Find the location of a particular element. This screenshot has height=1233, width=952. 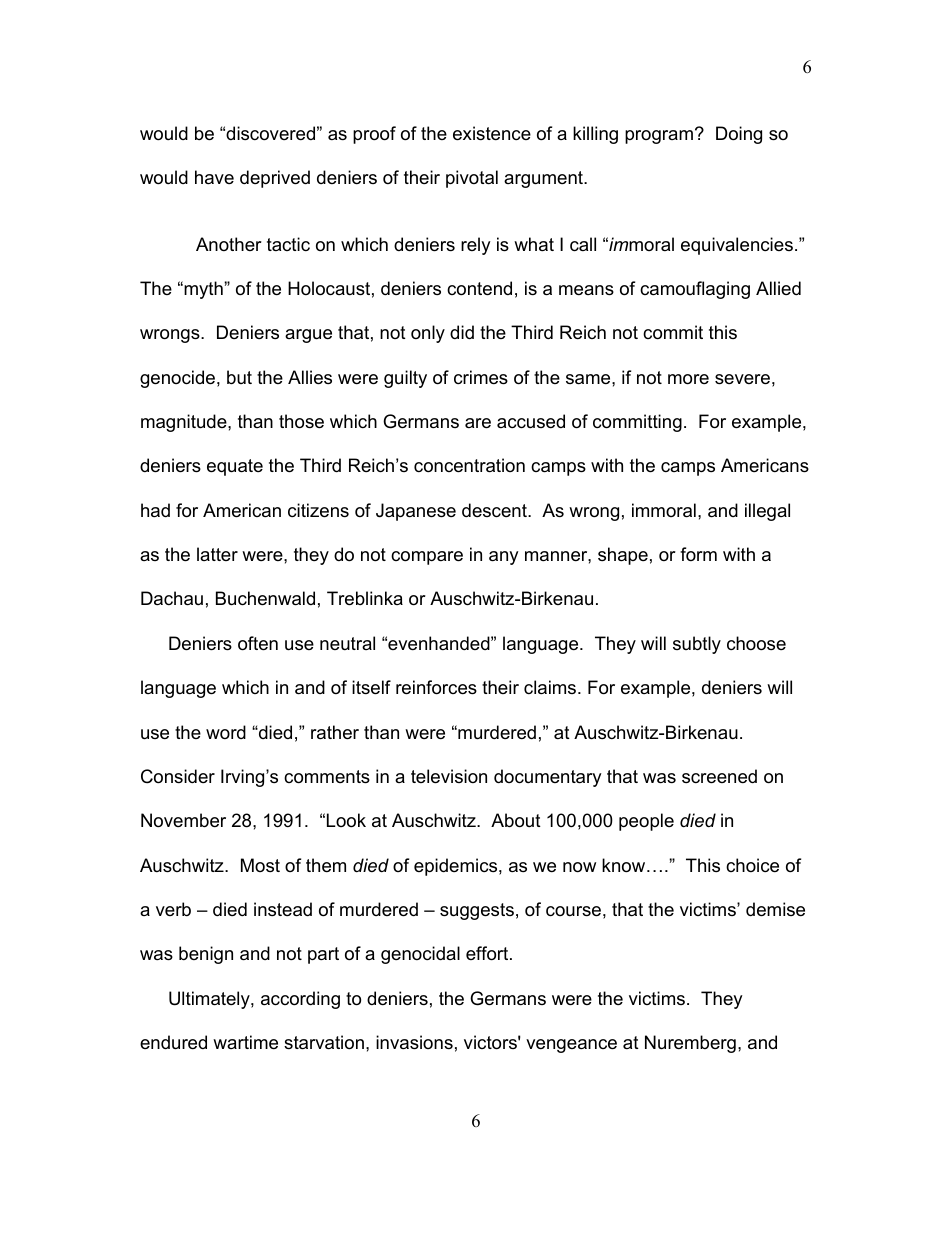

have is located at coordinates (214, 177).
